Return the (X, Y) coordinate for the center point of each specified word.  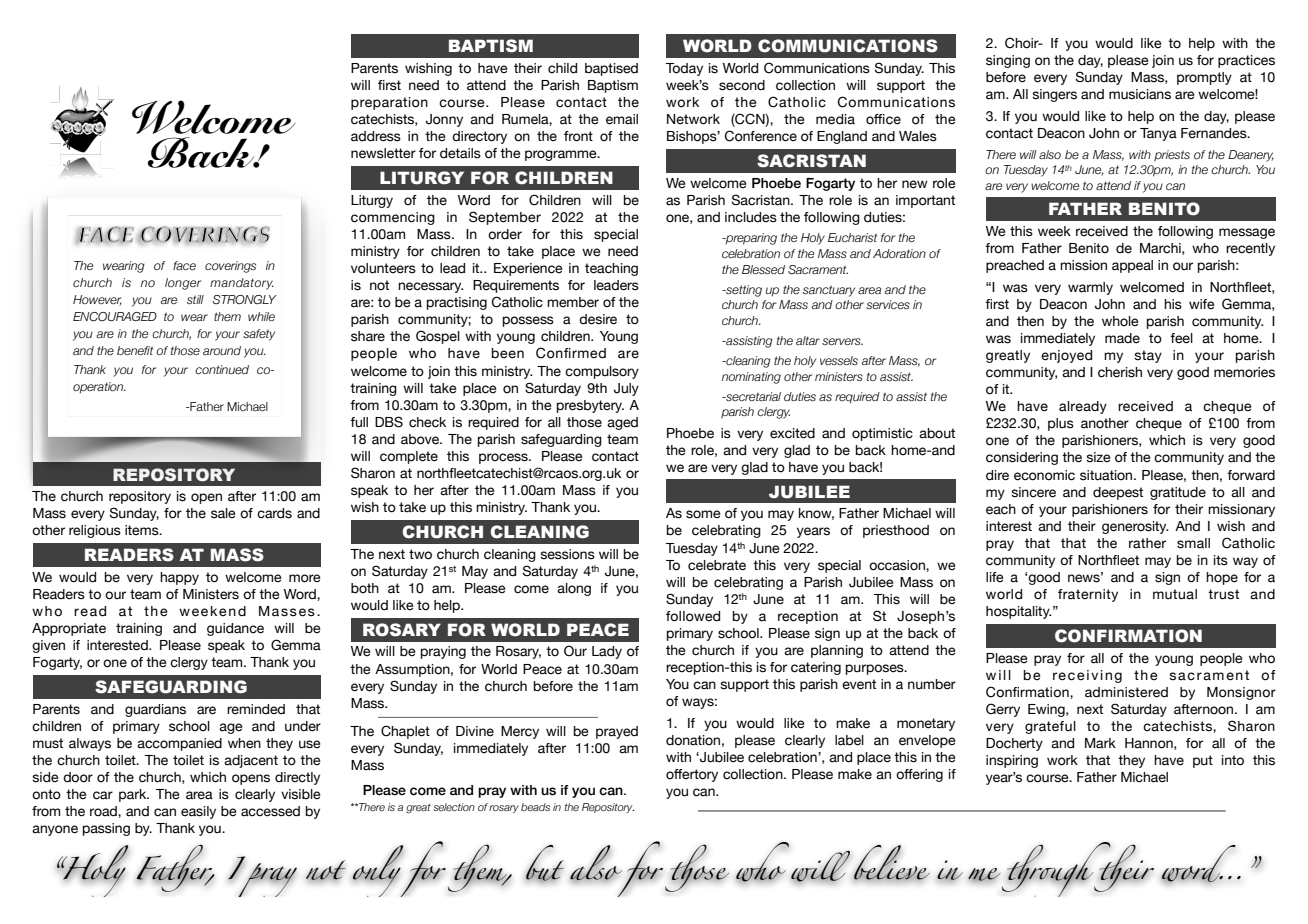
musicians (1140, 94)
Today (684, 69)
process (504, 458)
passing (106, 829)
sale (223, 513)
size (1098, 457)
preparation (389, 103)
